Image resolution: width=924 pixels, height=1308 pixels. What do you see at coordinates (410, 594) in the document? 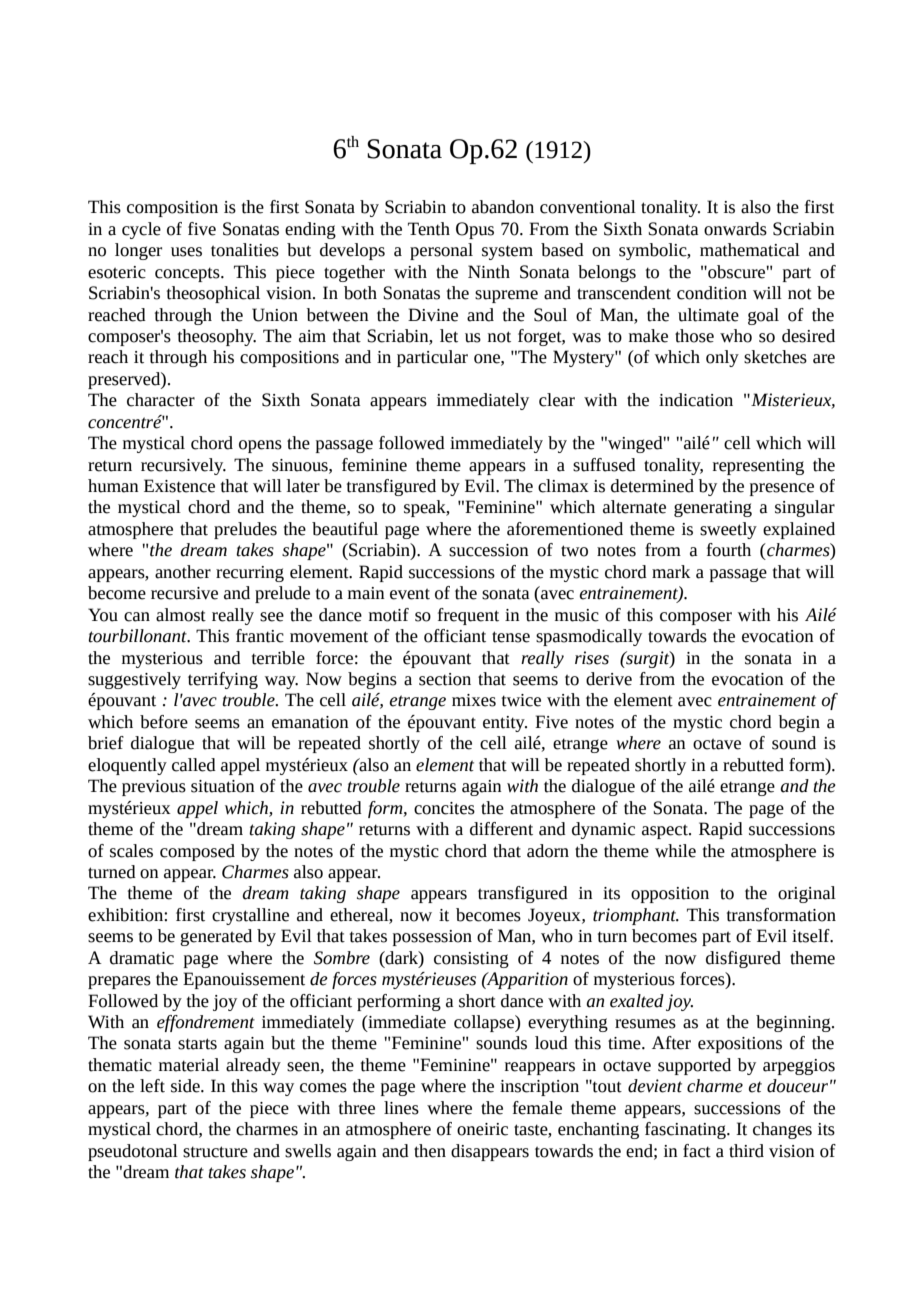
I see `event` at bounding box center [410, 594].
